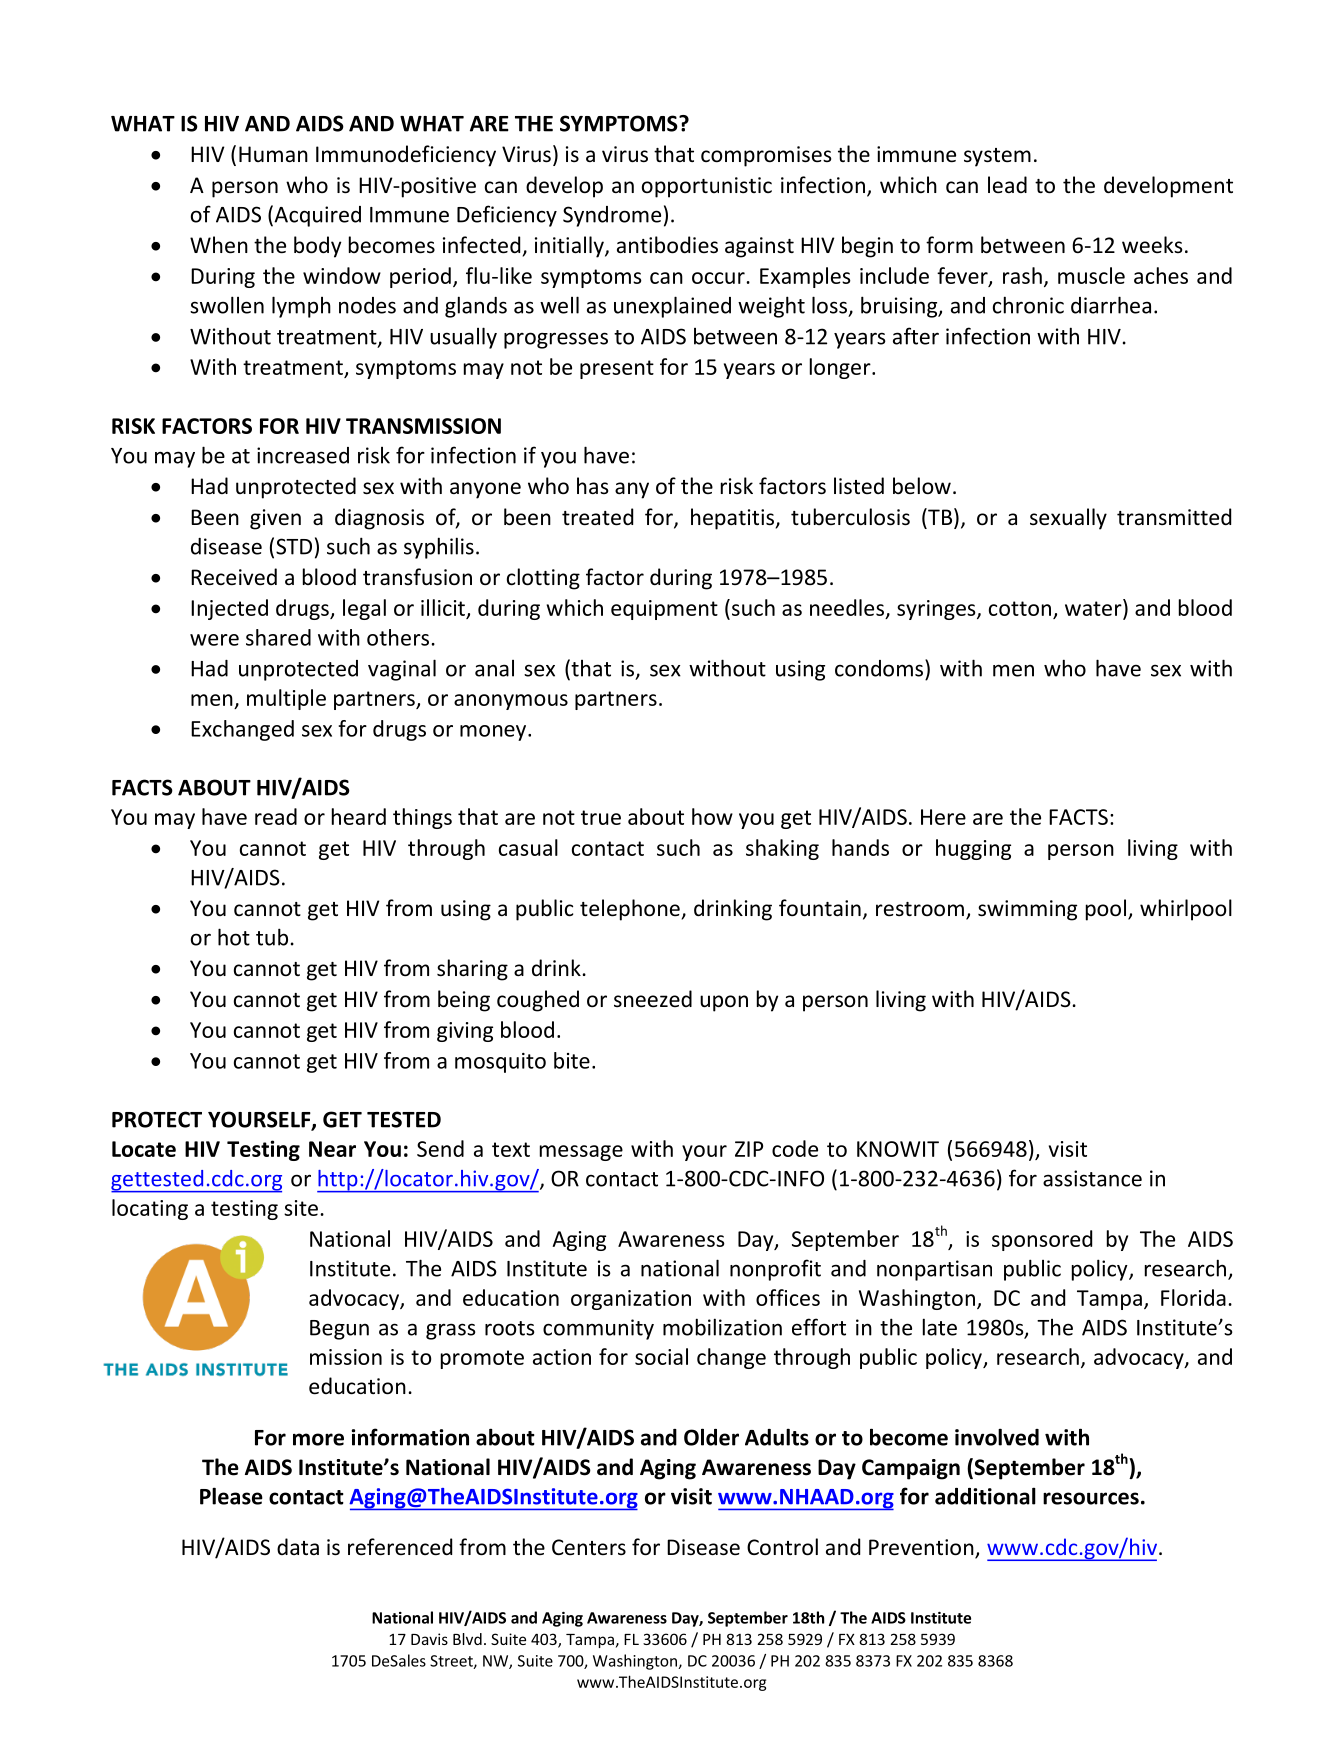 This document has height=1739, width=1344. I want to click on Human, so click(273, 154).
